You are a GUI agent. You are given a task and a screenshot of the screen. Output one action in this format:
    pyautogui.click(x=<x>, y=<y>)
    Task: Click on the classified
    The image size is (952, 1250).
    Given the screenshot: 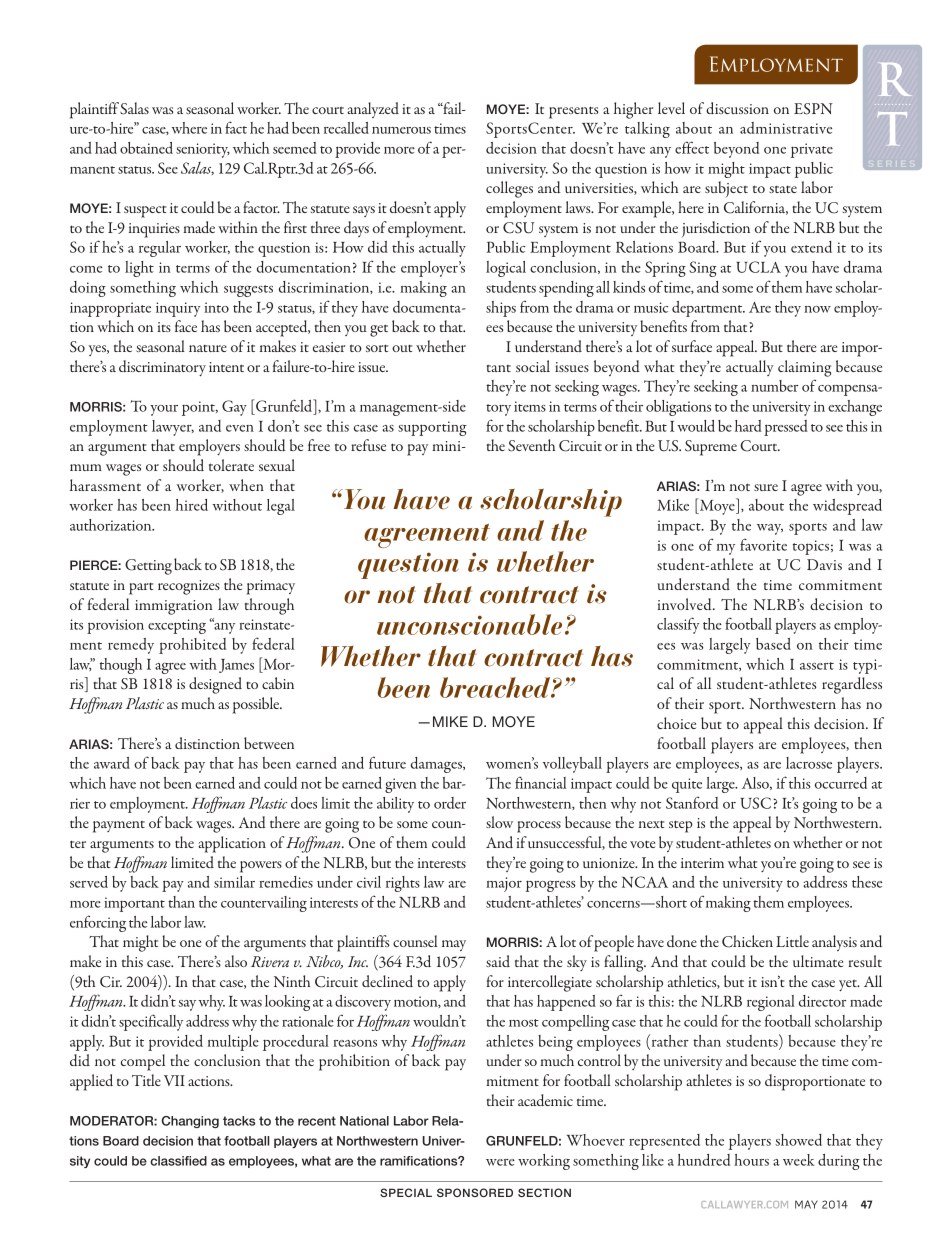 What is the action you would take?
    pyautogui.click(x=178, y=1161)
